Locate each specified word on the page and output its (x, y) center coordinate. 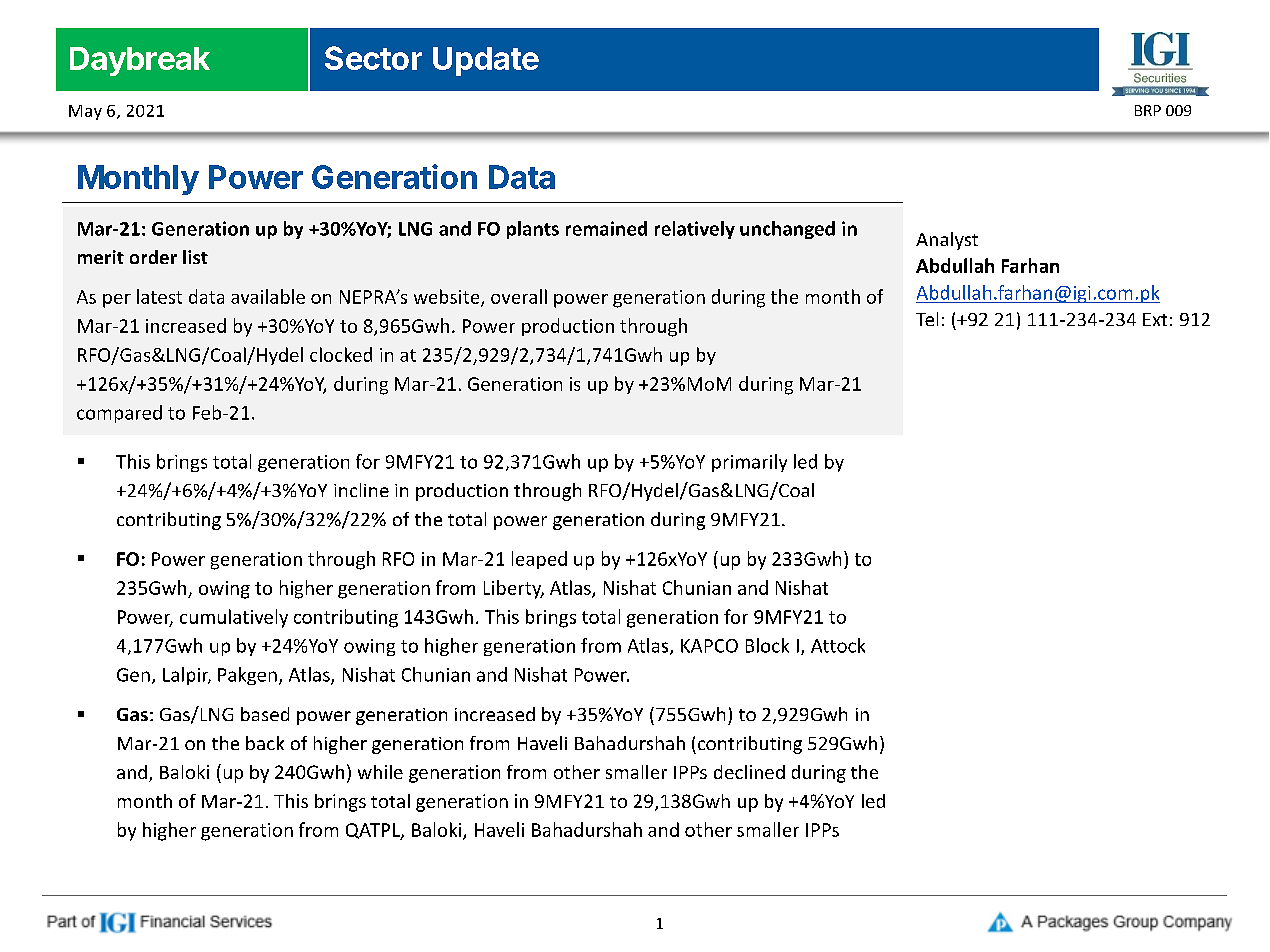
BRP (1148, 110)
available (268, 296)
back (265, 743)
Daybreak (140, 61)
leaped (539, 560)
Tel (927, 319)
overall (519, 296)
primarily (749, 463)
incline (361, 490)
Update (486, 61)
